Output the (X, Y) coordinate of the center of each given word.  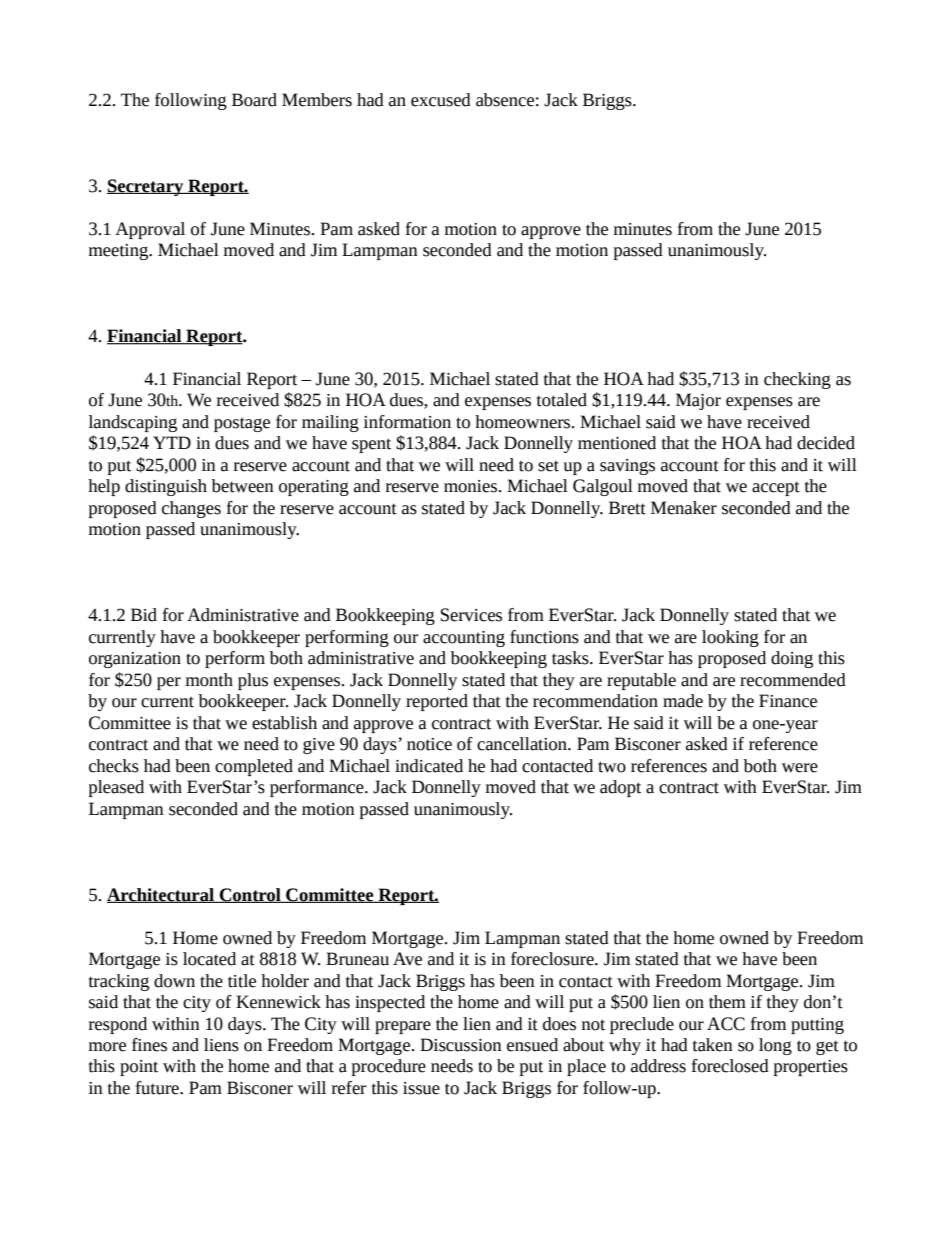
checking (797, 380)
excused (441, 100)
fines (149, 1045)
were (800, 768)
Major (698, 401)
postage (242, 424)
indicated (429, 766)
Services (471, 615)
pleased (116, 788)
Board (254, 100)
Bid (144, 615)
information (407, 422)
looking (730, 638)
